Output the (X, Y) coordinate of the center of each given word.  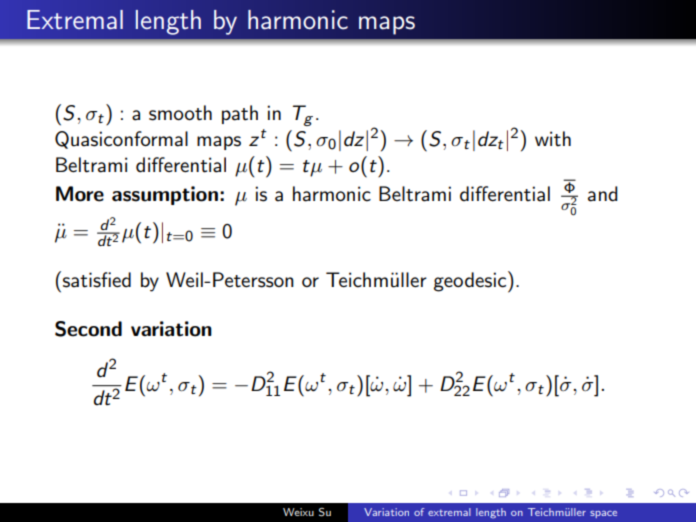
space (603, 514)
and (603, 194)
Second (88, 329)
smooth (180, 113)
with (553, 139)
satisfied (97, 280)
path (240, 114)
